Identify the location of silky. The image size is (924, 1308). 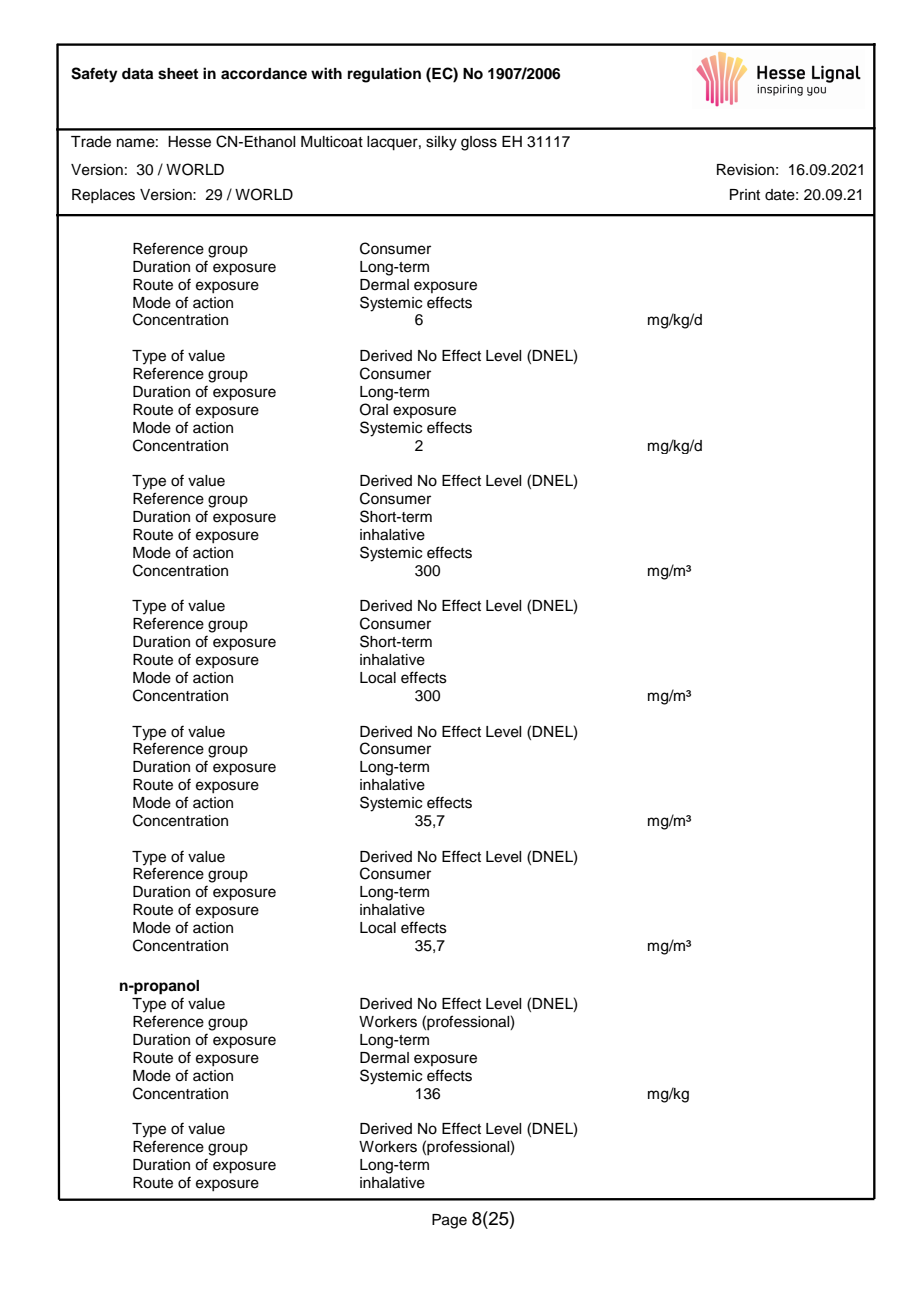
(441, 143).
